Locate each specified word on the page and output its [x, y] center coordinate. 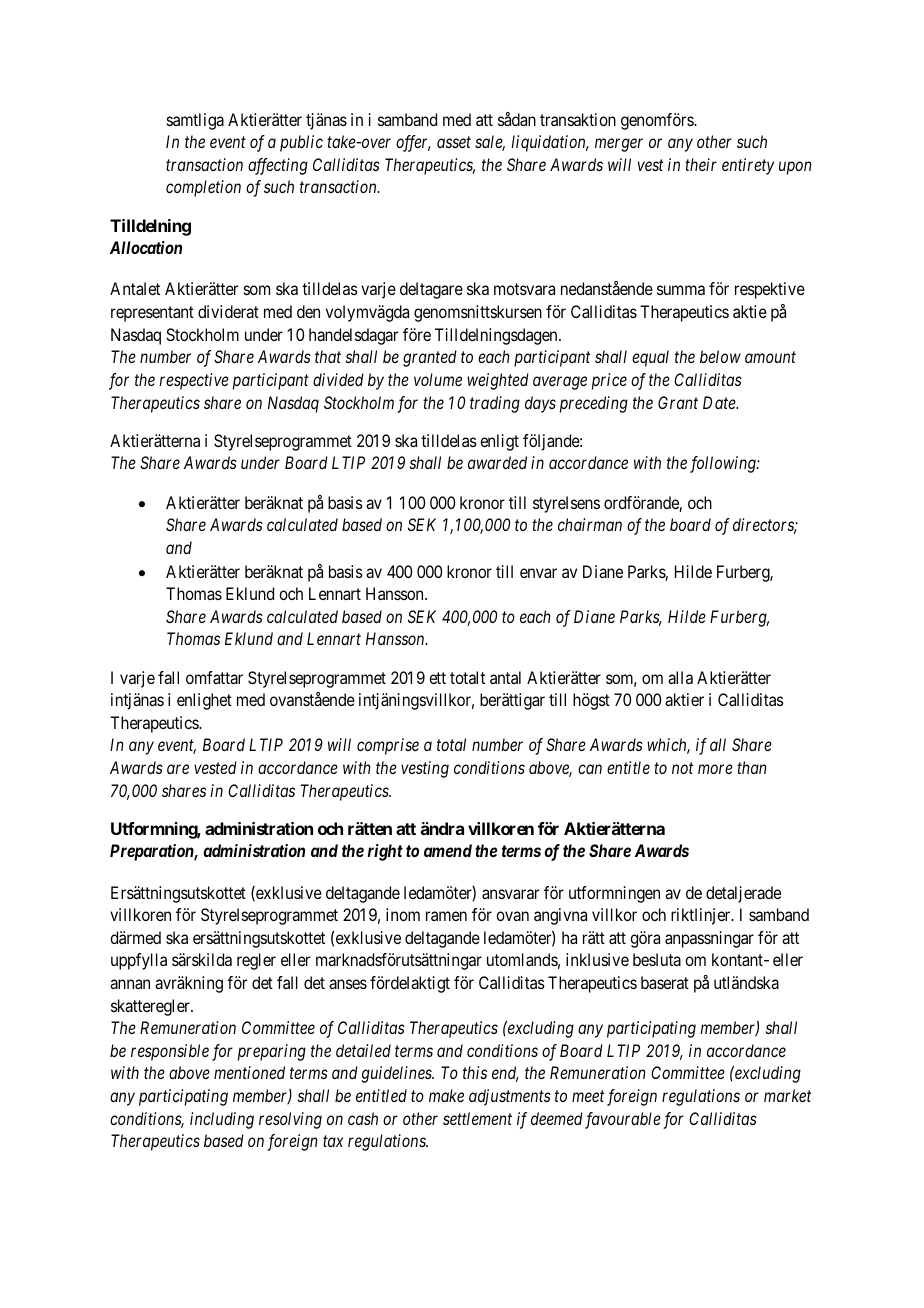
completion [203, 188]
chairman [590, 524]
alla [680, 677]
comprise [388, 746]
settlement [477, 1118]
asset [454, 142]
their [701, 164]
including [222, 1120]
